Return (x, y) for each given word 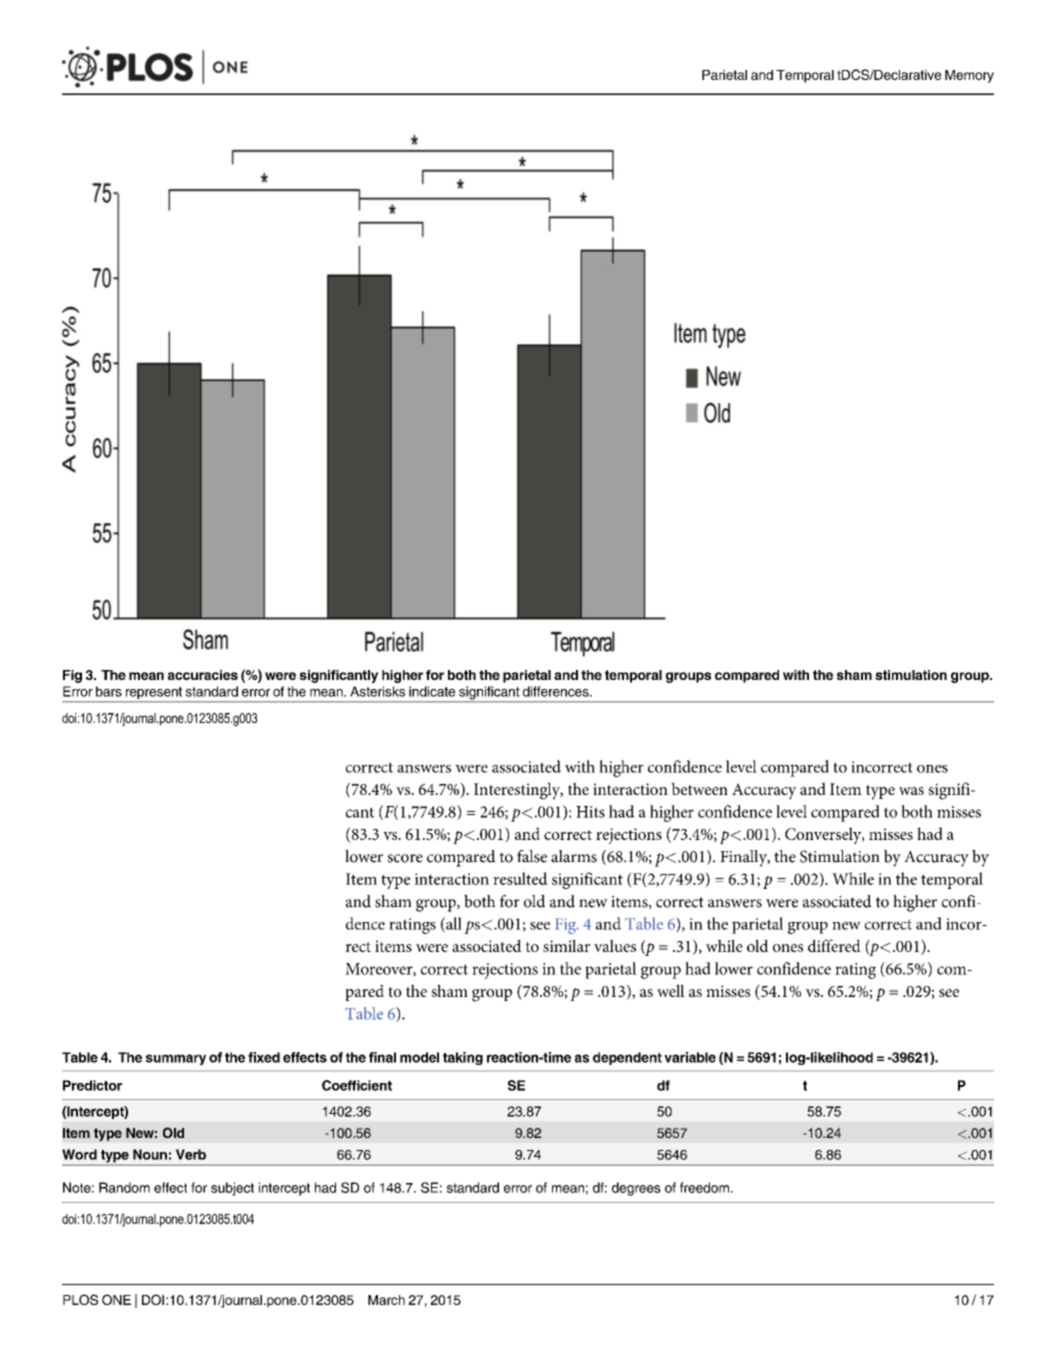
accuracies (203, 675)
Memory (969, 76)
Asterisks (377, 691)
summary (176, 1059)
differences (557, 691)
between (699, 788)
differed (834, 945)
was (911, 791)
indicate (432, 691)
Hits (590, 812)
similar (566, 945)
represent (153, 694)
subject (232, 1189)
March (386, 1300)
